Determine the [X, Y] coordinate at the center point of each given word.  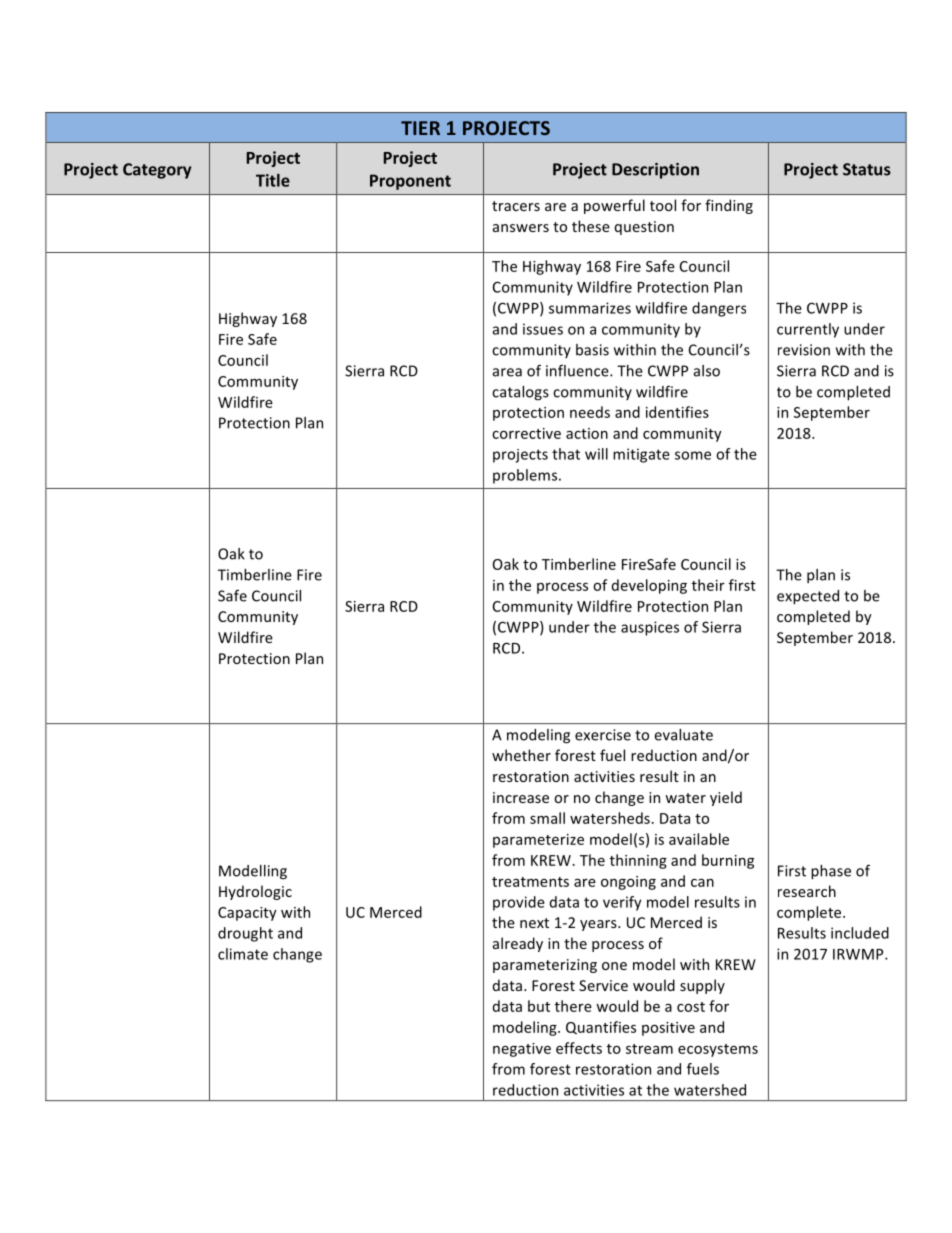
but [539, 1006]
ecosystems [718, 1050]
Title [273, 180]
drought [245, 934]
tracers [516, 206]
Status [867, 169]
